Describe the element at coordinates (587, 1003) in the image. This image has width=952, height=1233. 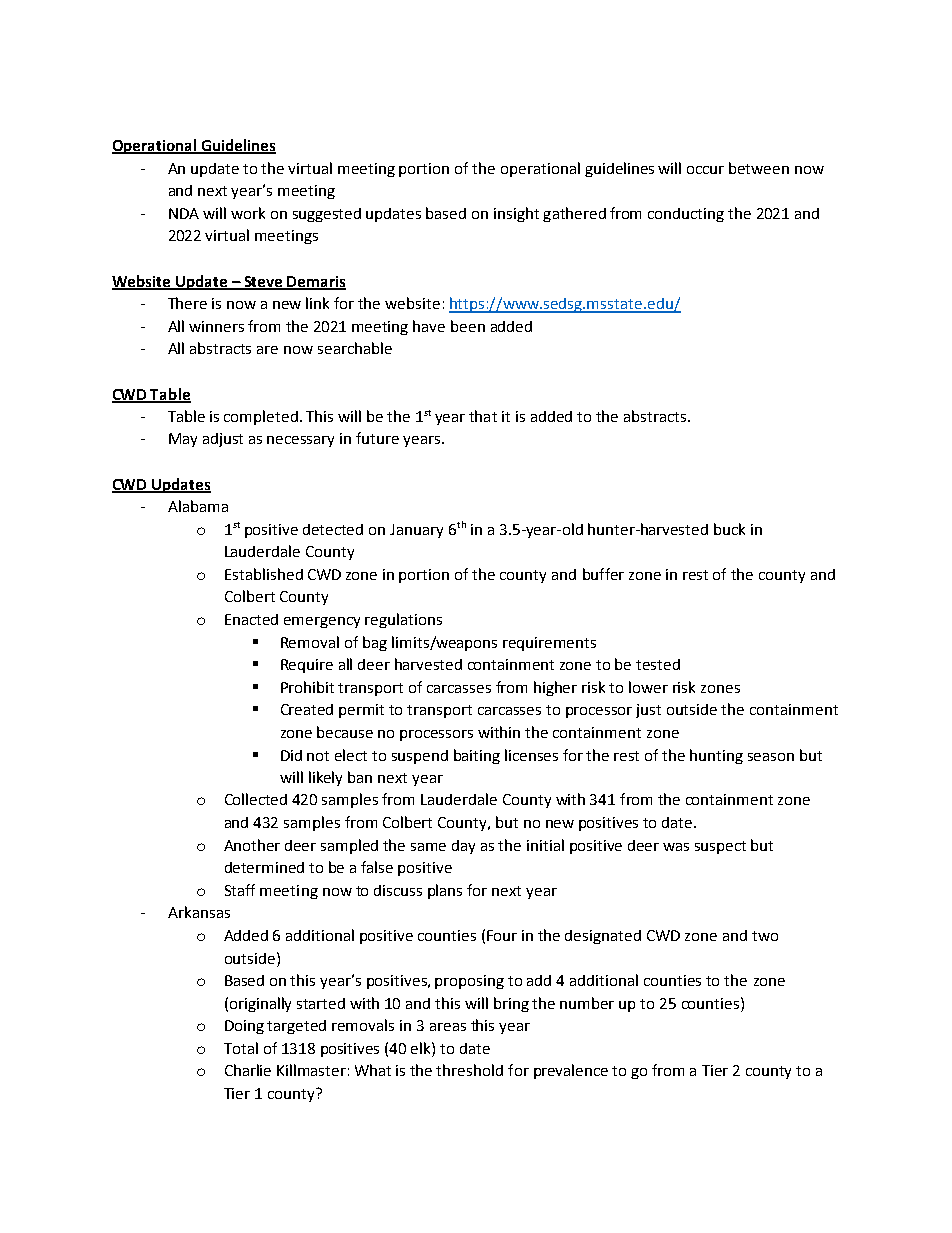
I see `number` at that location.
